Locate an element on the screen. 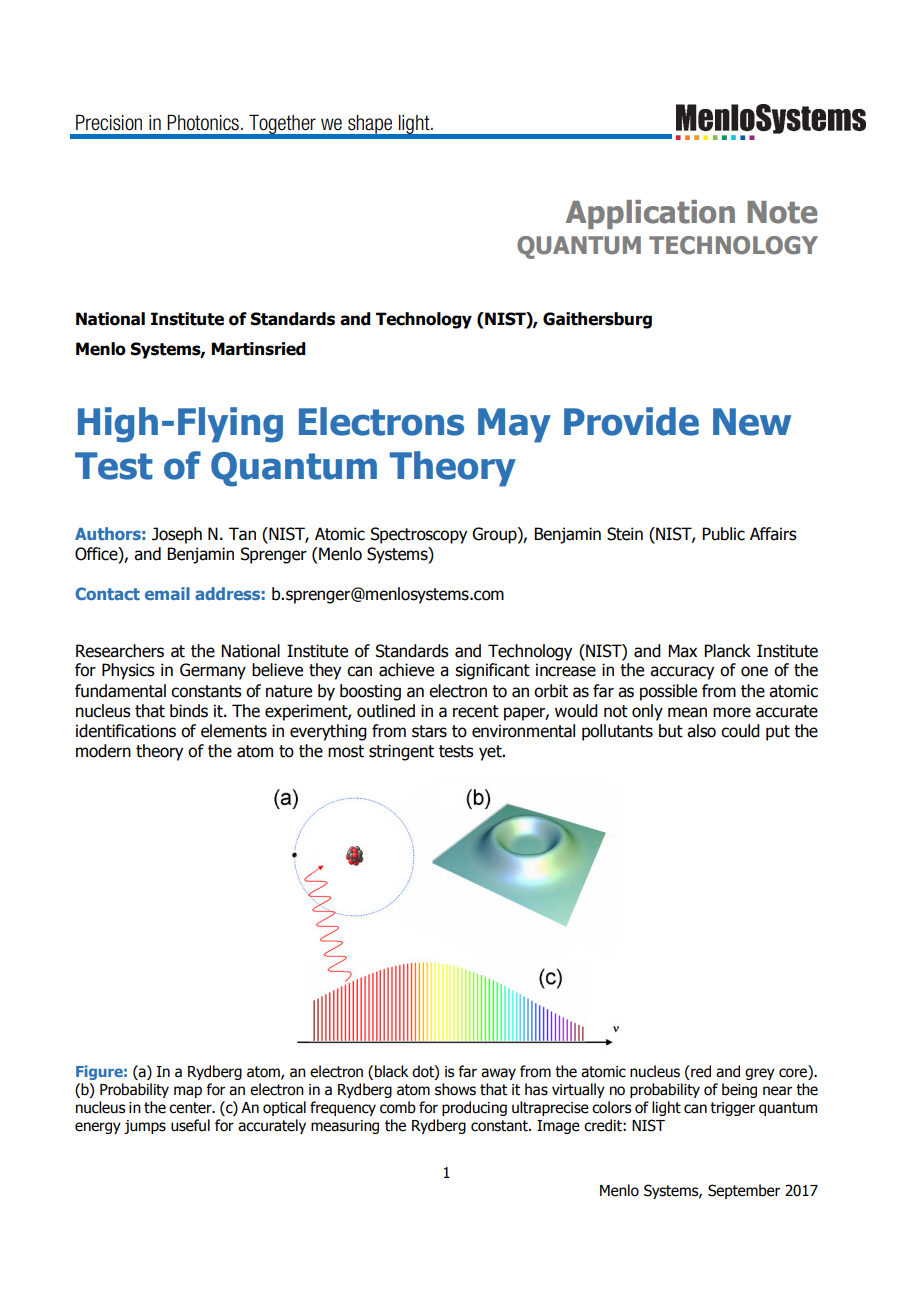 This screenshot has width=924, height=1308. Photonics is located at coordinates (203, 123).
